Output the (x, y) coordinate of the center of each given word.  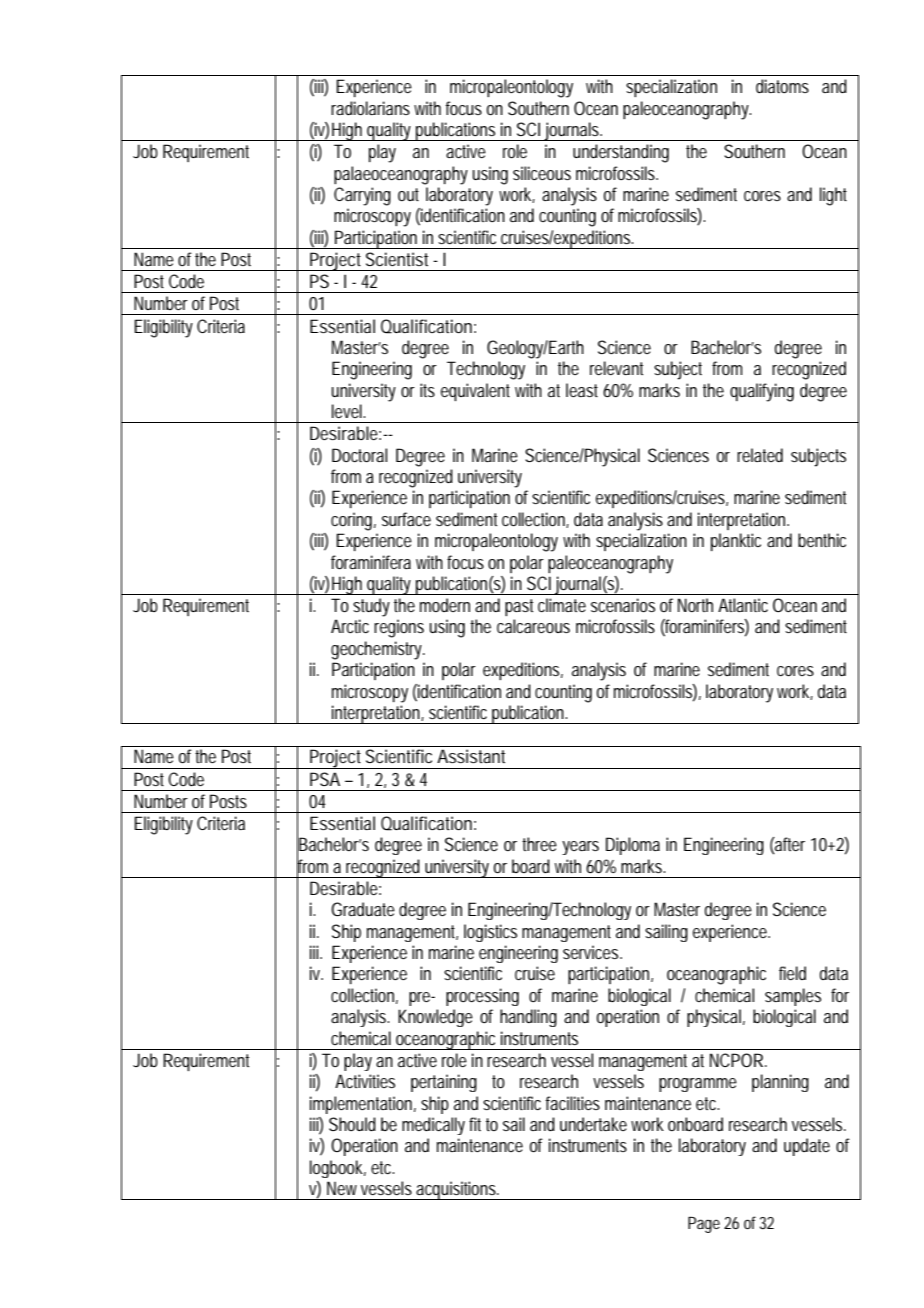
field (792, 973)
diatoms (782, 86)
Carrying (362, 196)
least (582, 390)
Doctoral (359, 455)
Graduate (363, 909)
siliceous (542, 173)
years (580, 848)
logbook (338, 1169)
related (760, 455)
